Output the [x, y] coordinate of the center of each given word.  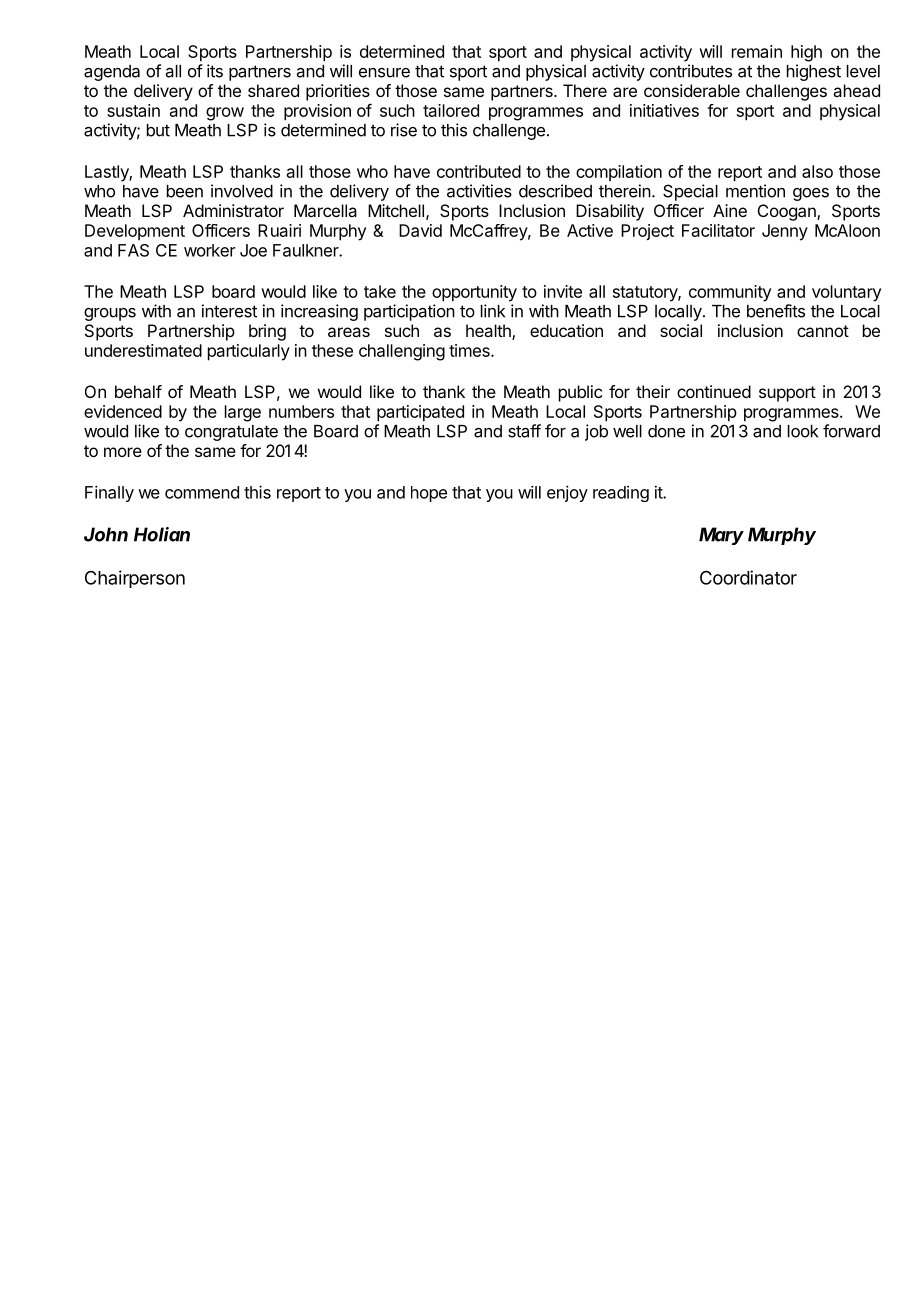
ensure [384, 73]
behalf [138, 391]
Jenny [785, 232]
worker [210, 250]
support [787, 394]
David [420, 230]
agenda [112, 73]
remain [757, 51]
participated [420, 413]
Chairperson [135, 579]
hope [429, 494]
